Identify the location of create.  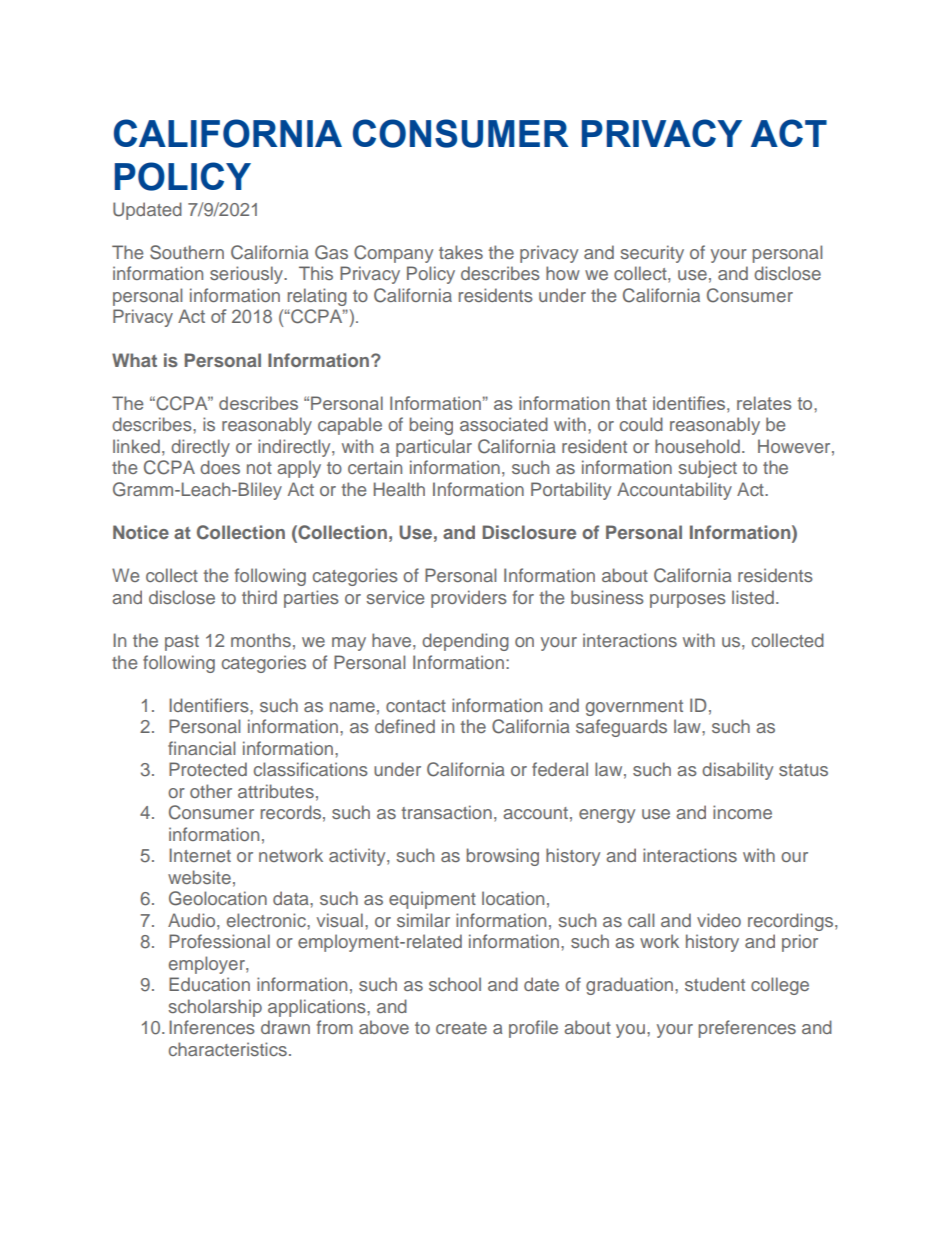
(461, 1028).
